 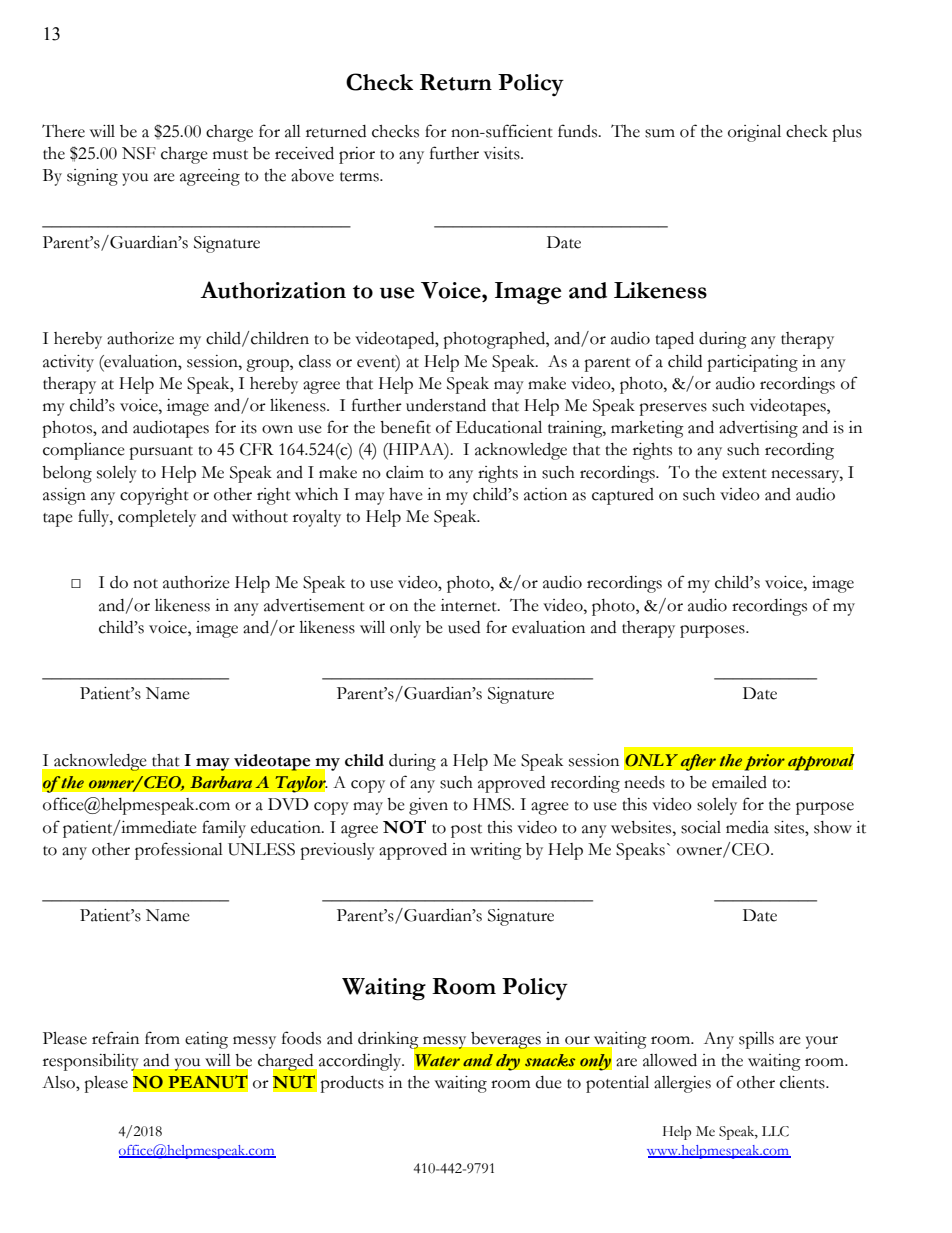 I want to click on understand, so click(x=446, y=405).
